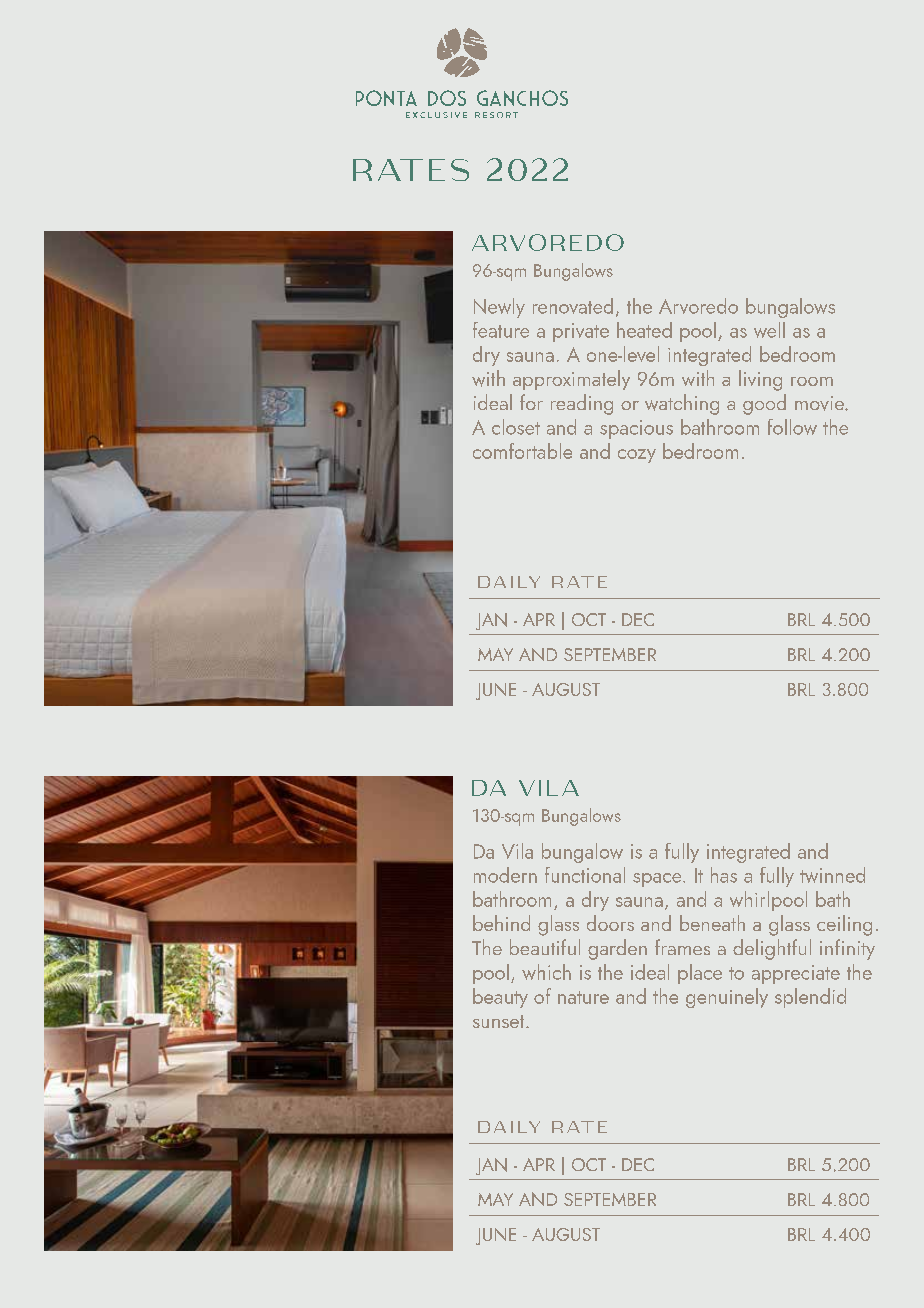  I want to click on renovated, so click(573, 306).
